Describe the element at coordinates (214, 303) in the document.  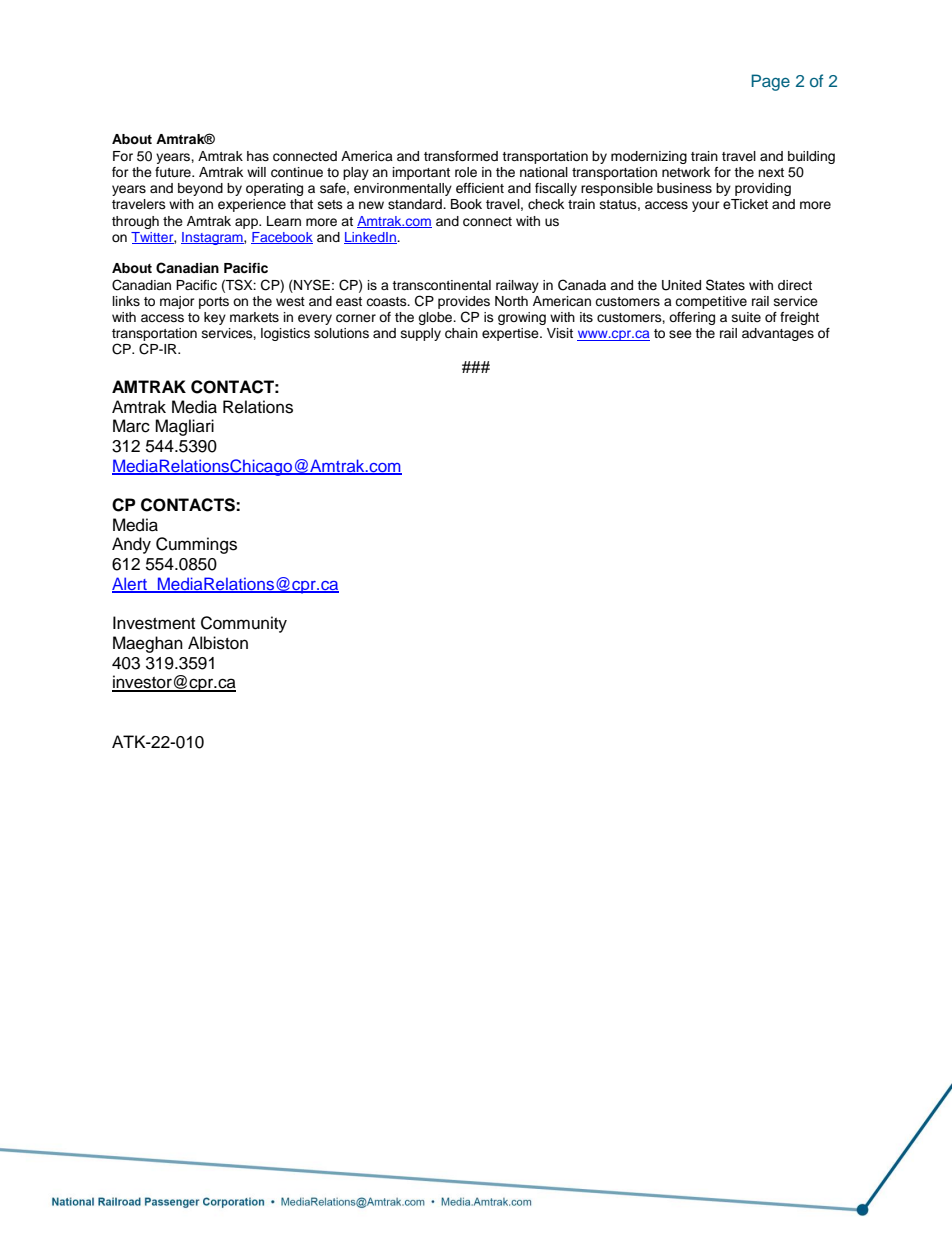
I see `ports` at that location.
